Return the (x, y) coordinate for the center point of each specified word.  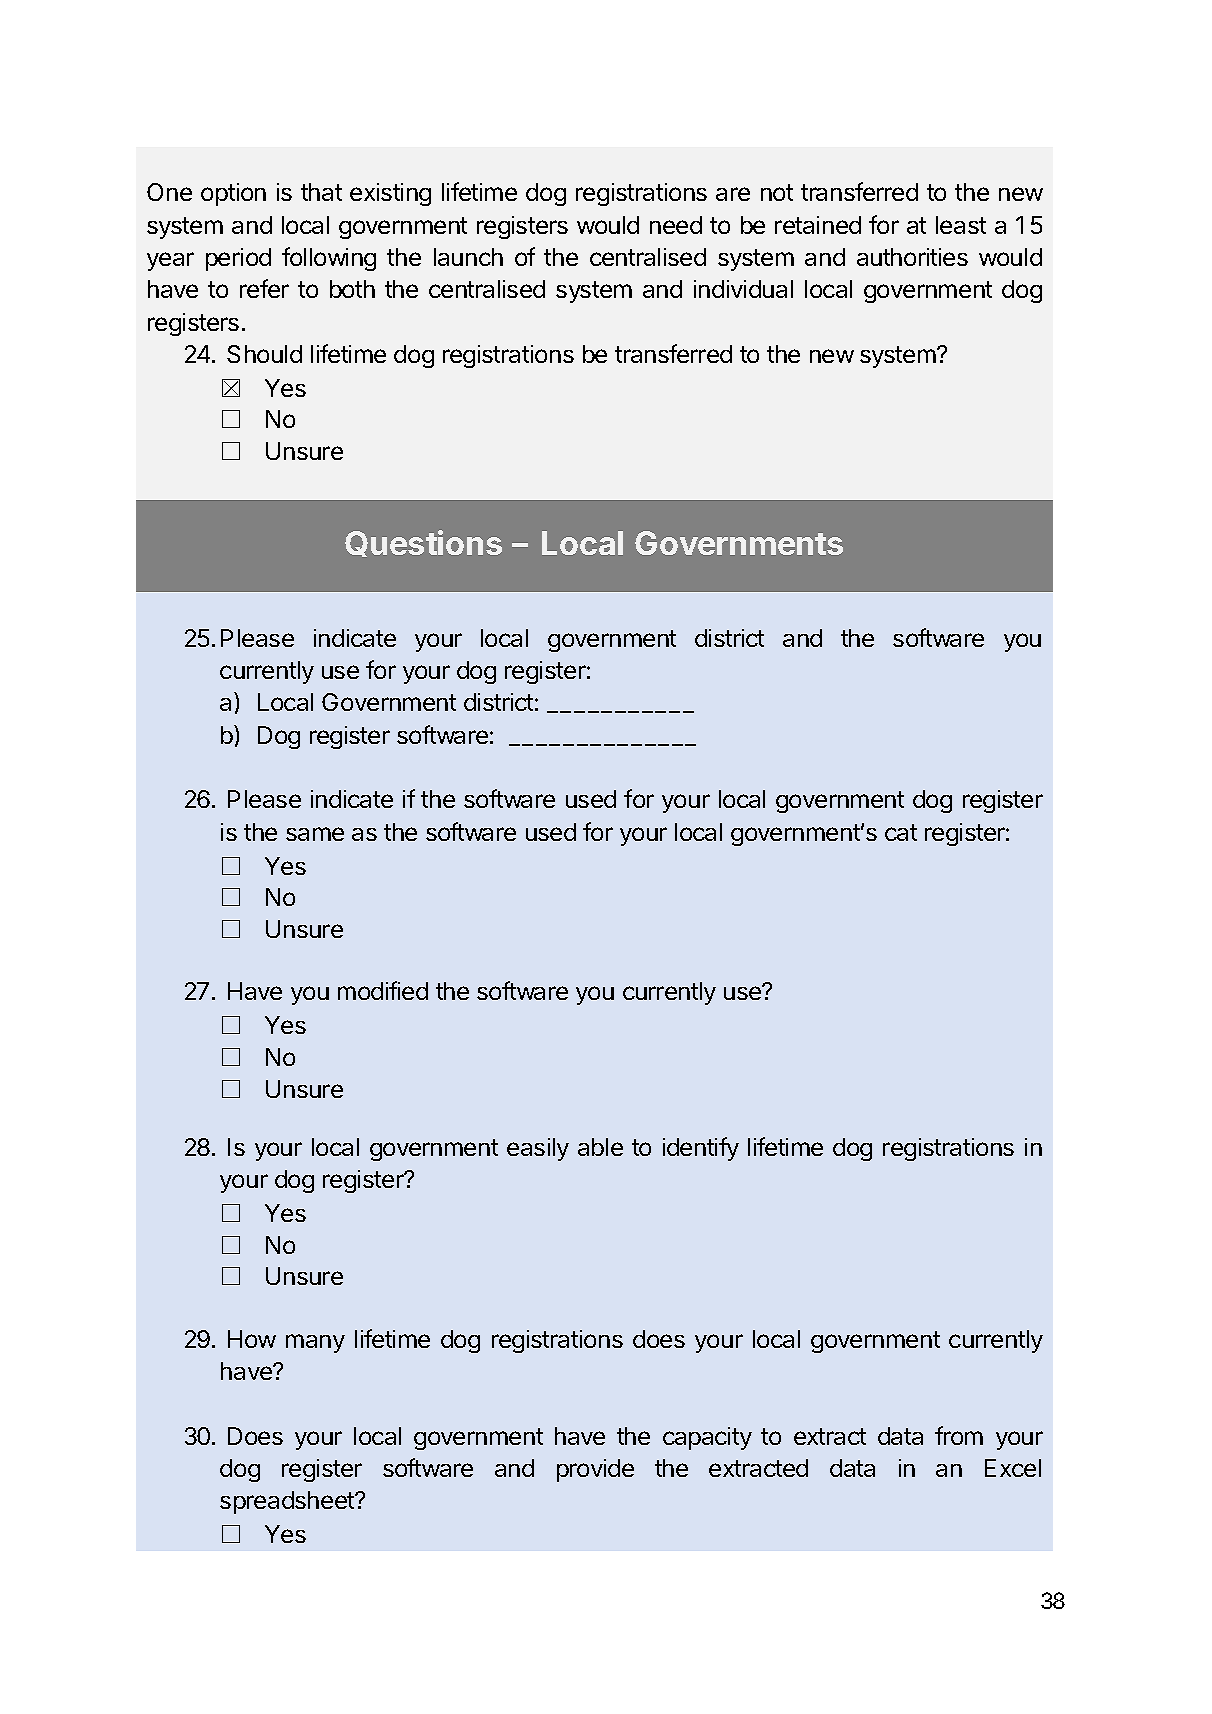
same (315, 834)
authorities (912, 257)
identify (701, 1149)
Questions (423, 543)
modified (383, 990)
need (676, 225)
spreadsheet (288, 1502)
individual (743, 289)
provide (595, 1470)
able (600, 1147)
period (238, 259)
